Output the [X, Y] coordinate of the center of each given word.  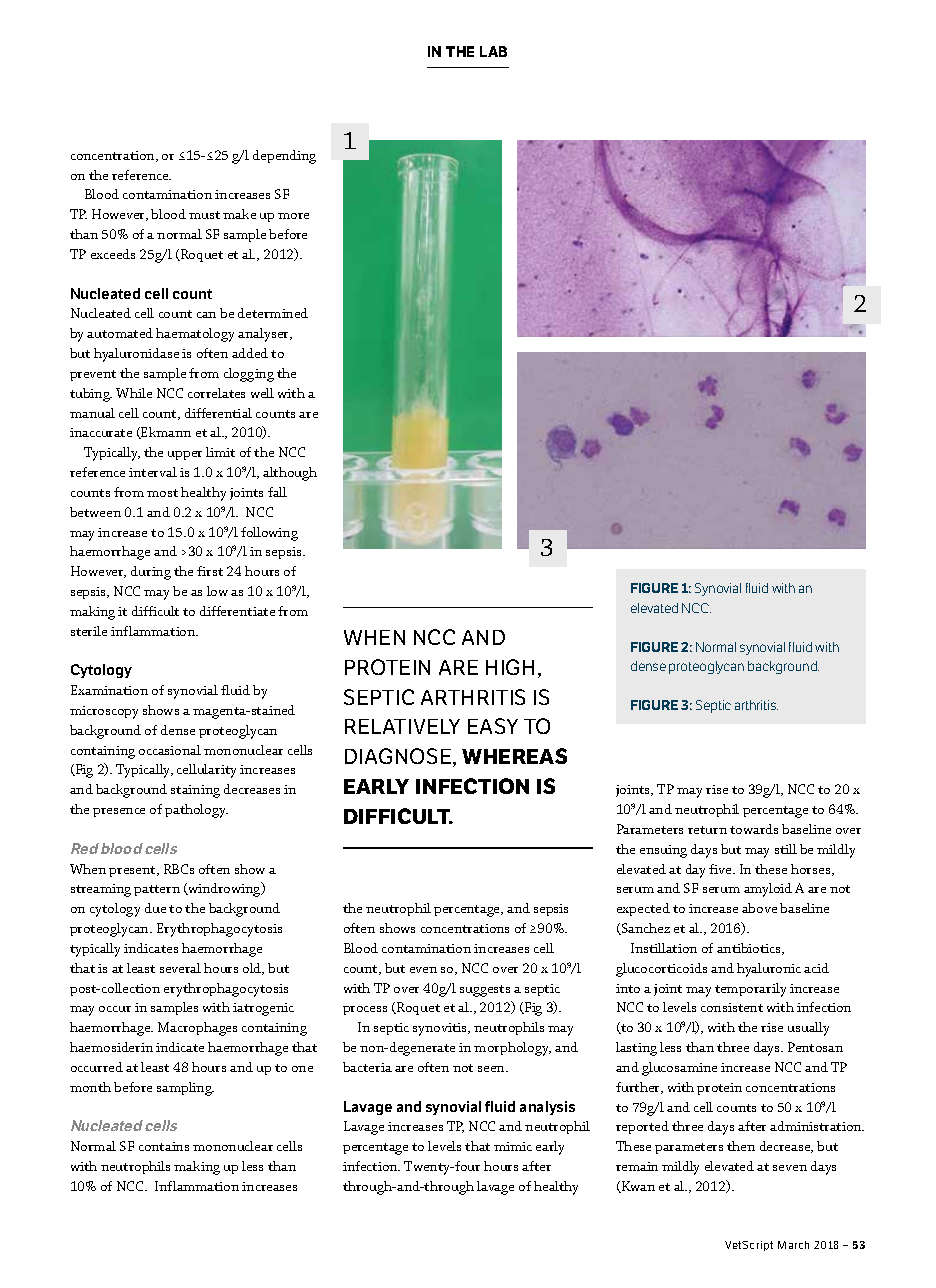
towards [754, 829]
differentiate [237, 611]
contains [164, 1146]
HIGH [510, 667]
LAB [493, 51]
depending [284, 157]
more [293, 216]
